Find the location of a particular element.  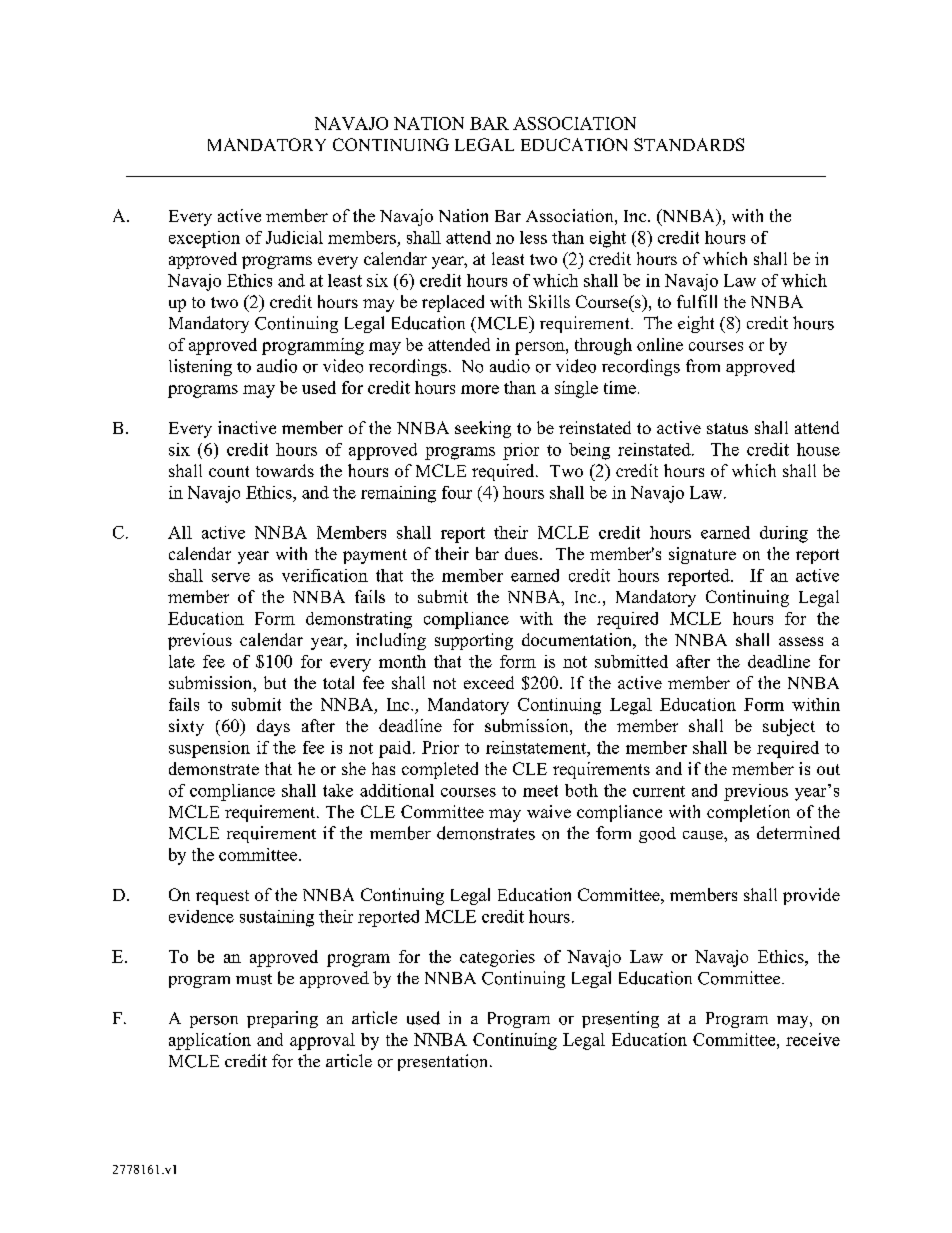

assess is located at coordinates (801, 641).
